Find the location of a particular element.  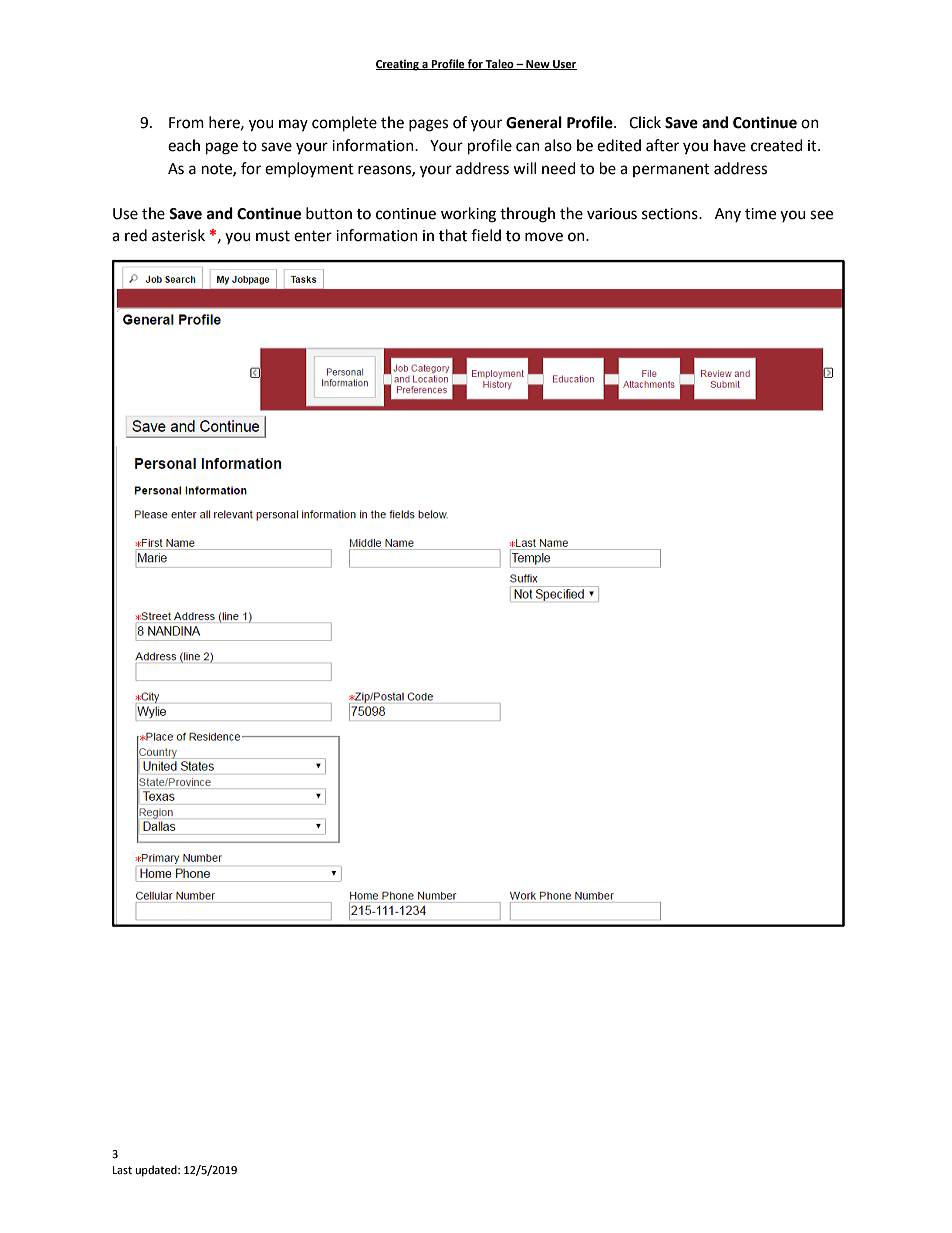

enter is located at coordinates (313, 236).
